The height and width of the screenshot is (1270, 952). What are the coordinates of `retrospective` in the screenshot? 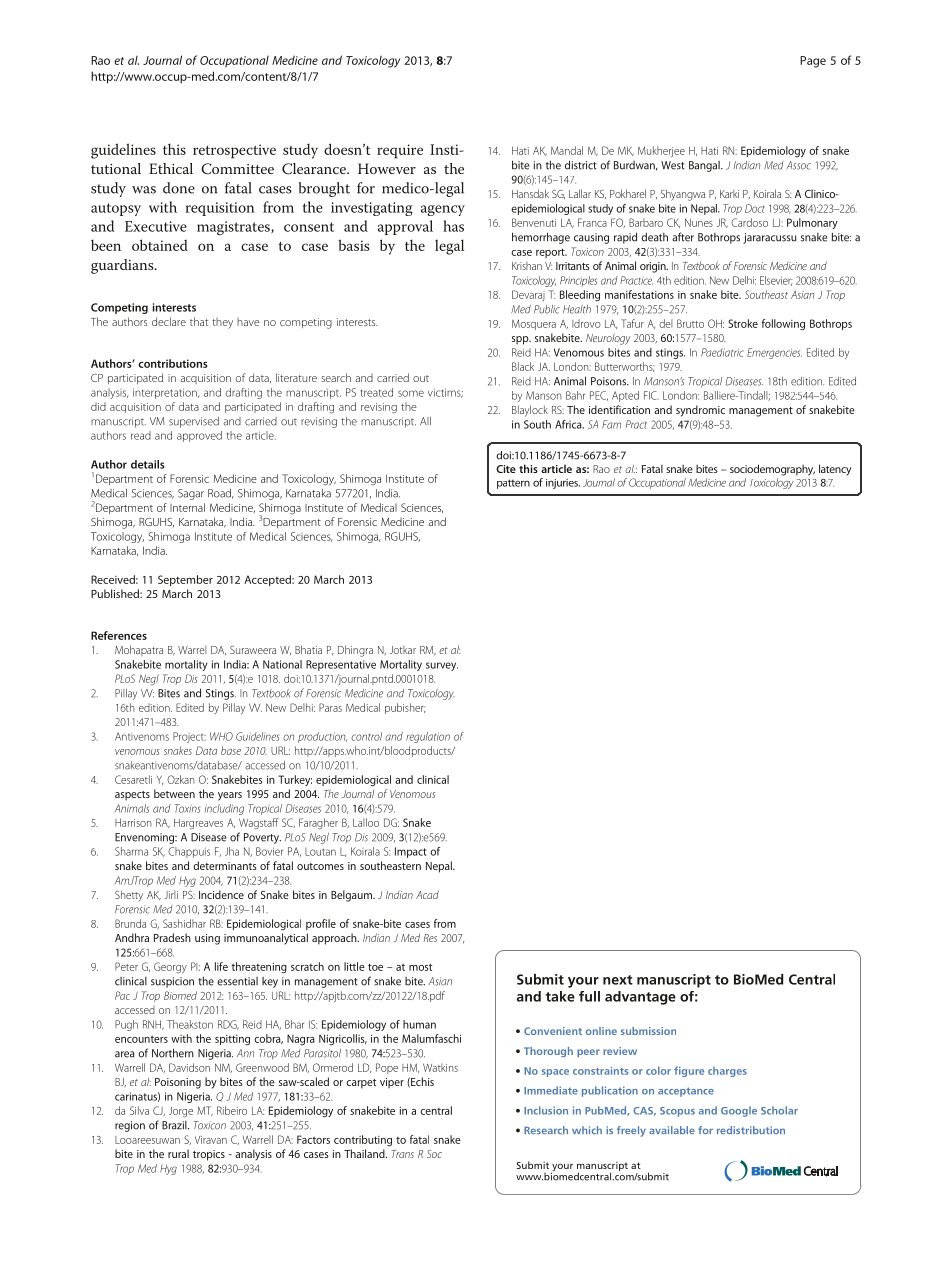 It's located at (234, 151).
